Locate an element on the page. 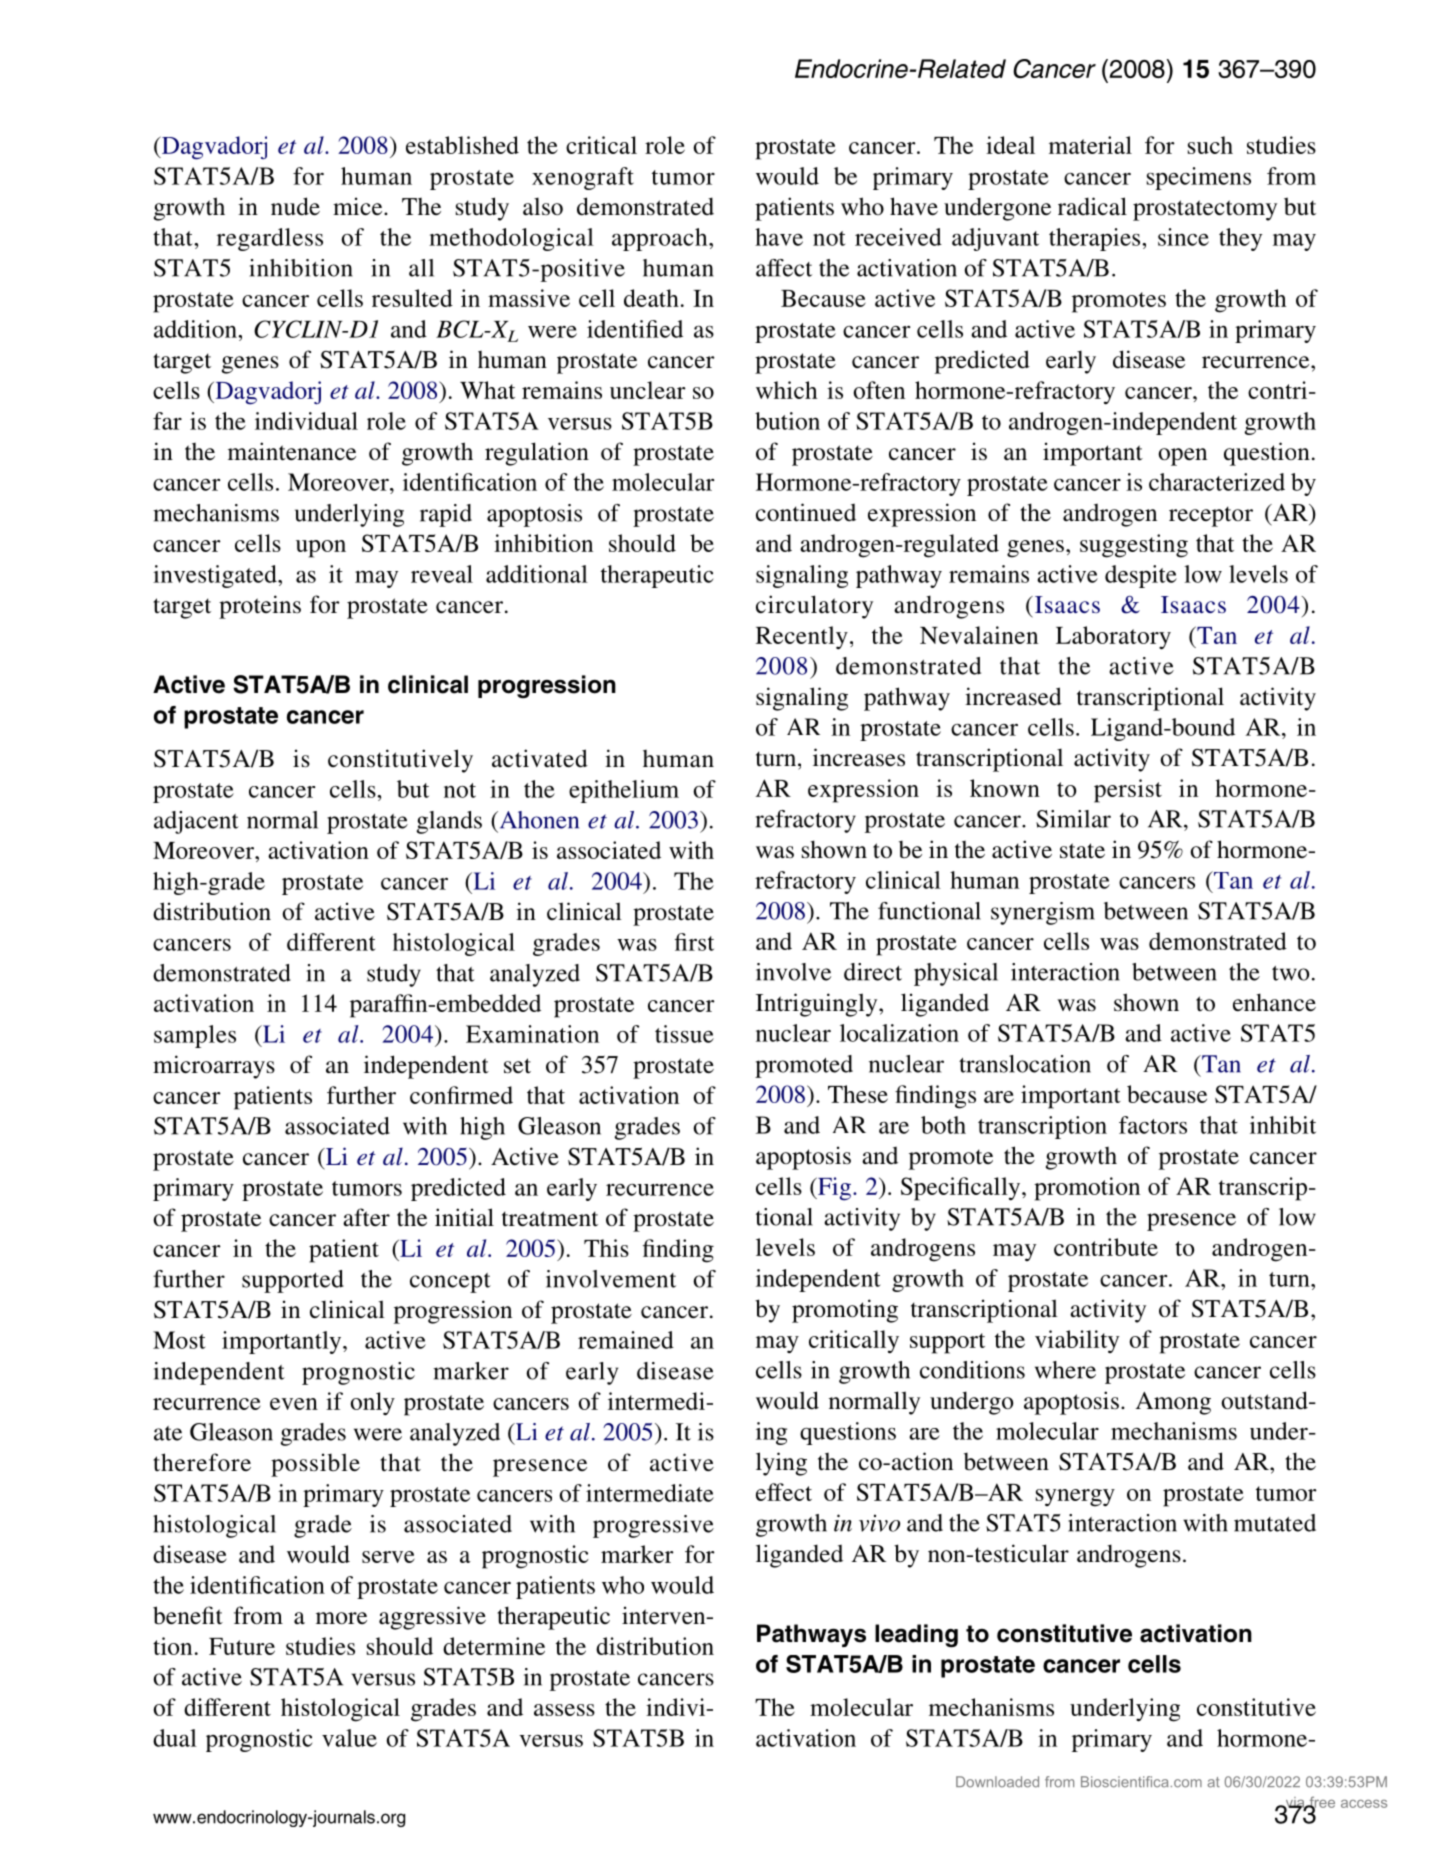 The width and height of the document is (1452, 1859). even is located at coordinates (294, 1404).
